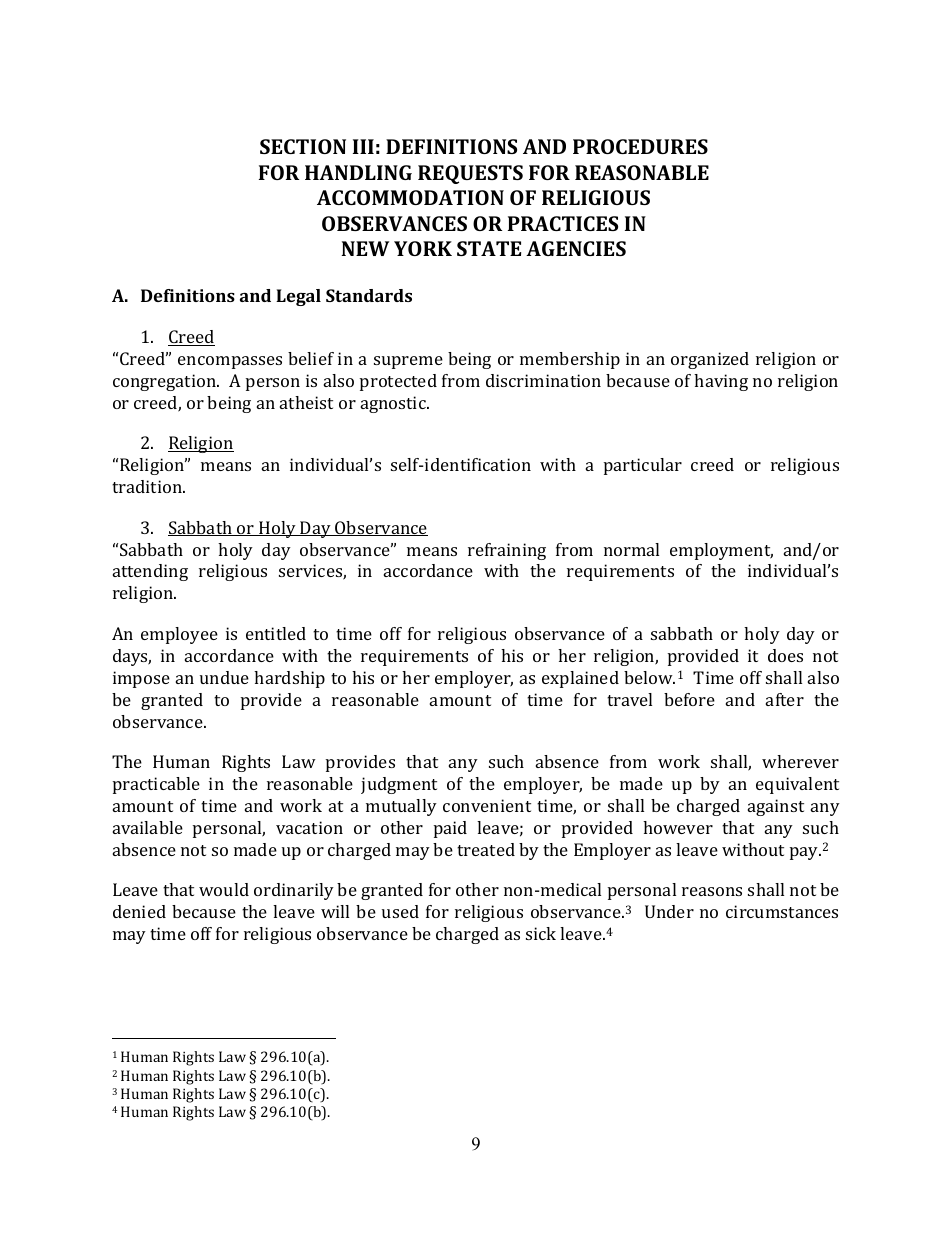  I want to click on would, so click(224, 889).
